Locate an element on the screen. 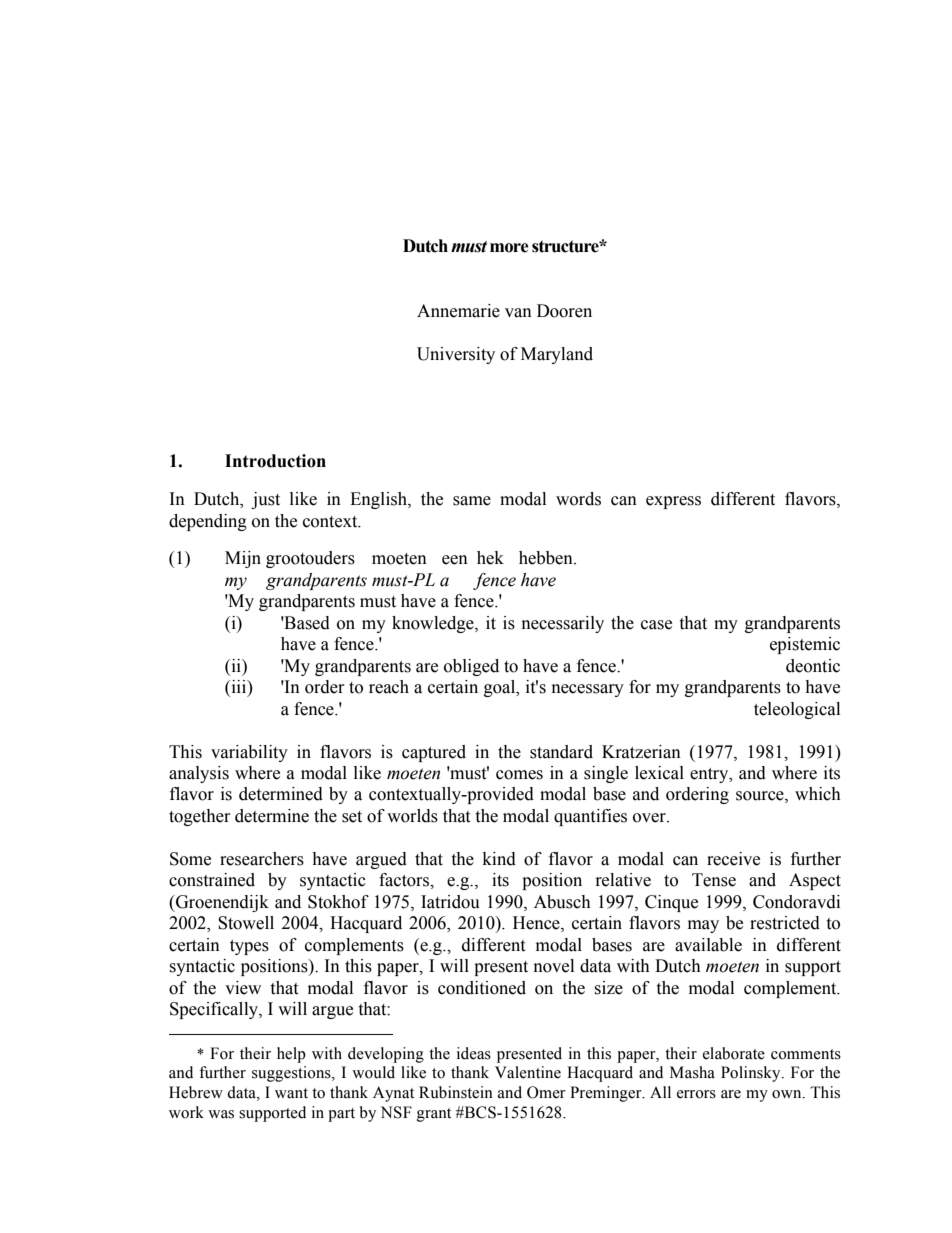 This screenshot has width=952, height=1233. more is located at coordinates (509, 248).
